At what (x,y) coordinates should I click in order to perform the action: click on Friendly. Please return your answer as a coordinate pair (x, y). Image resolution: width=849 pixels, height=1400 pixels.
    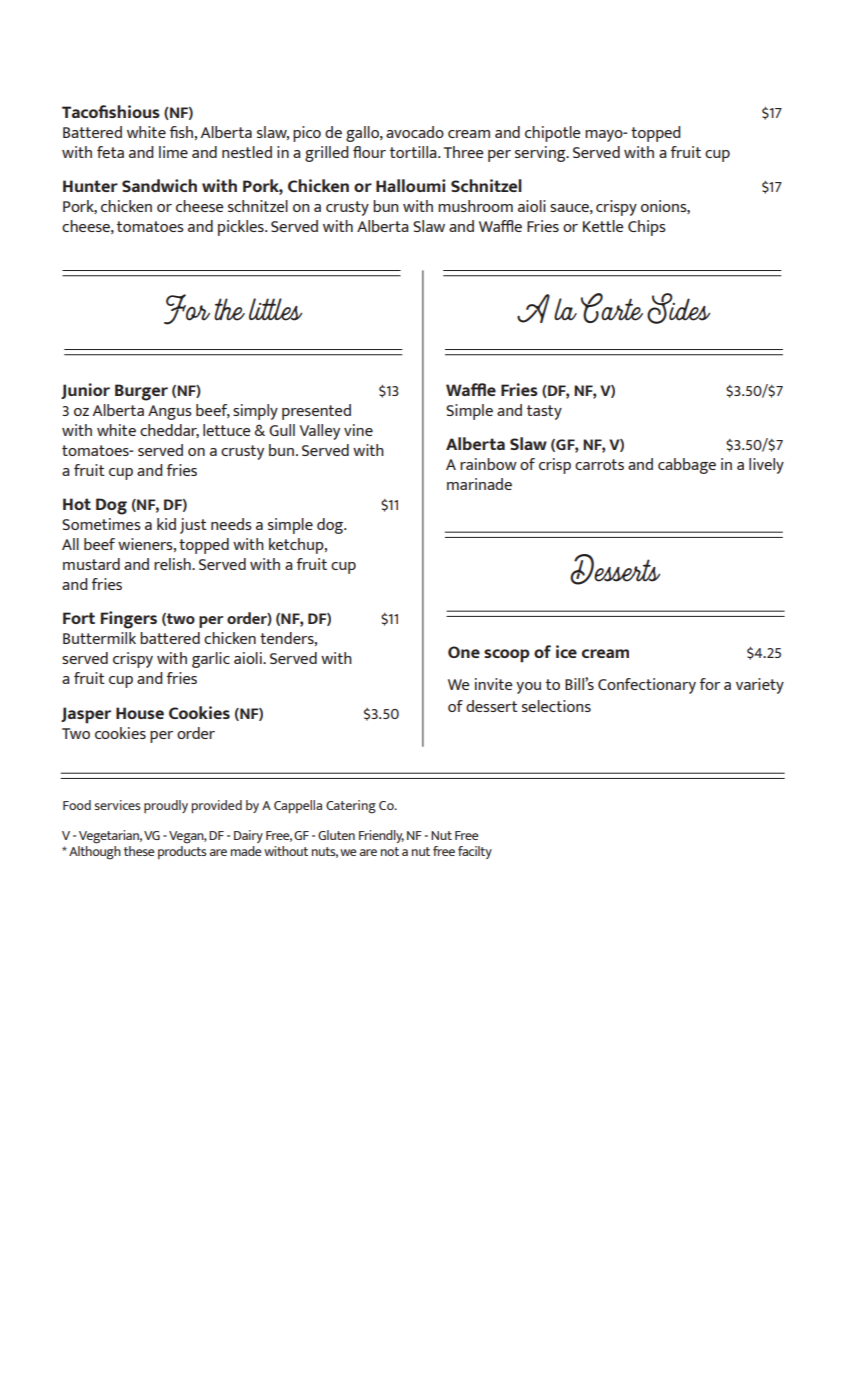
    Looking at the image, I should click on (381, 836).
